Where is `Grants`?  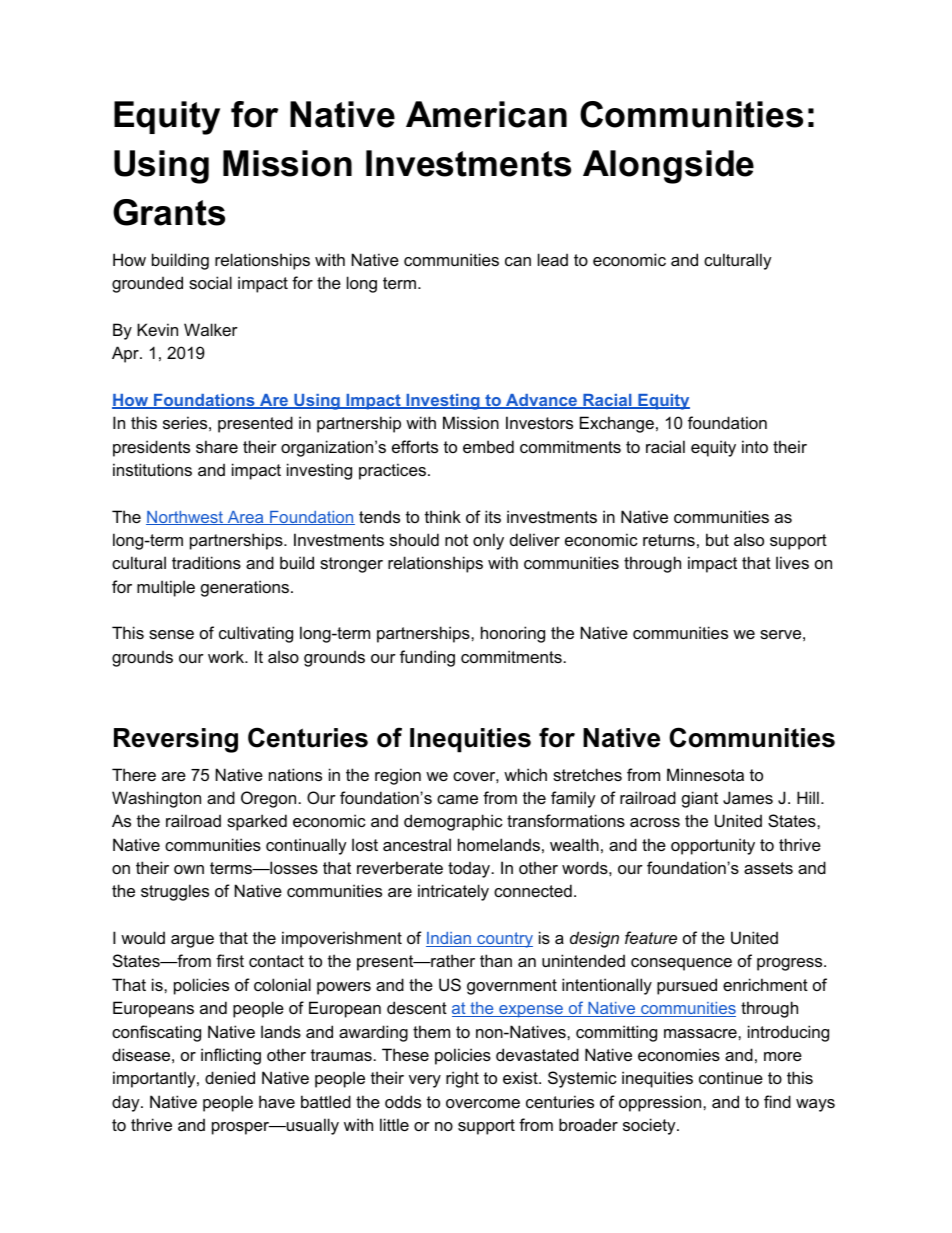
Grants is located at coordinates (169, 212).
